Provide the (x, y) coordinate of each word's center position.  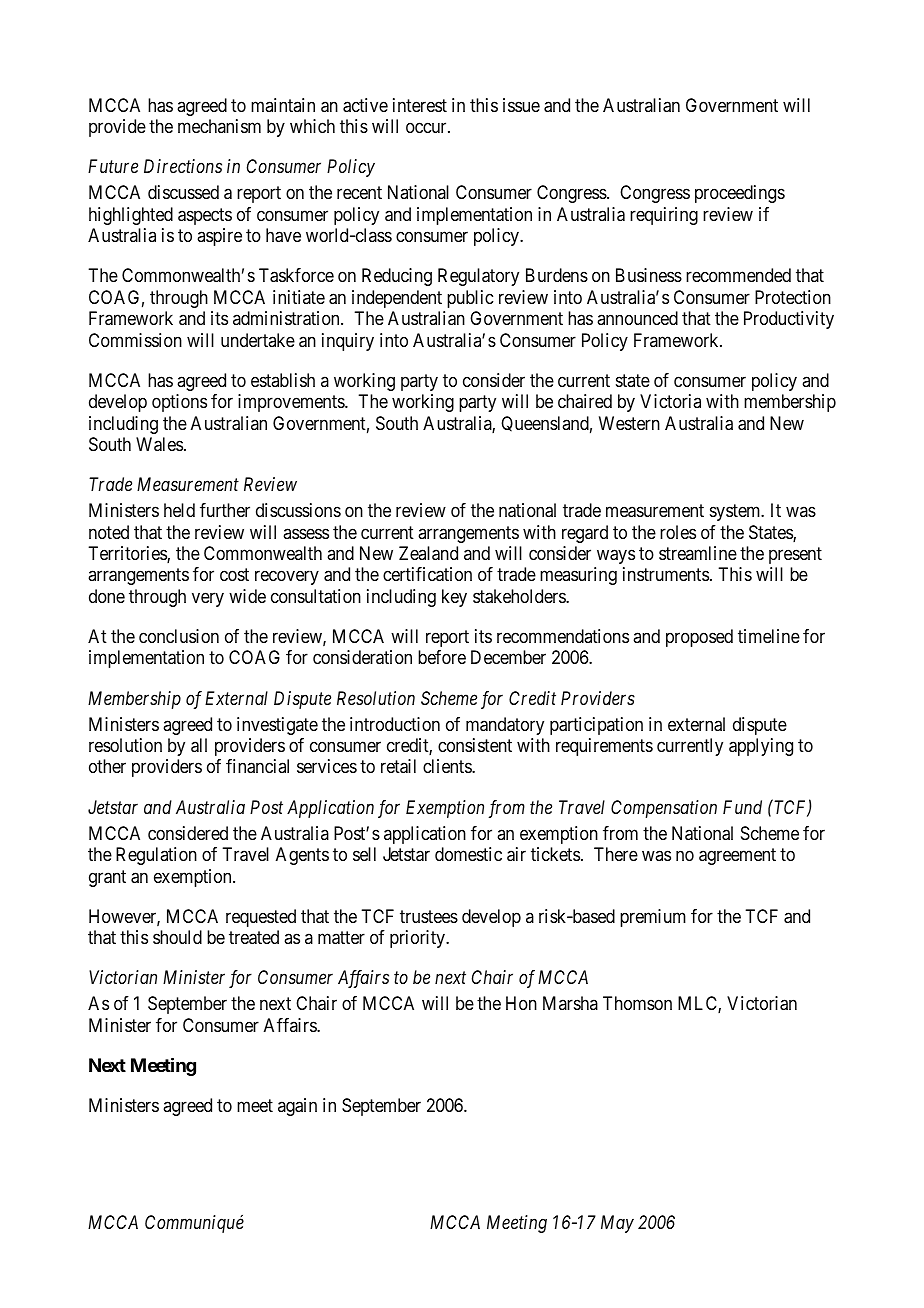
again (297, 1107)
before (442, 657)
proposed (699, 638)
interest (420, 105)
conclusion (179, 636)
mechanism (219, 126)
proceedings (740, 194)
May (617, 1224)
